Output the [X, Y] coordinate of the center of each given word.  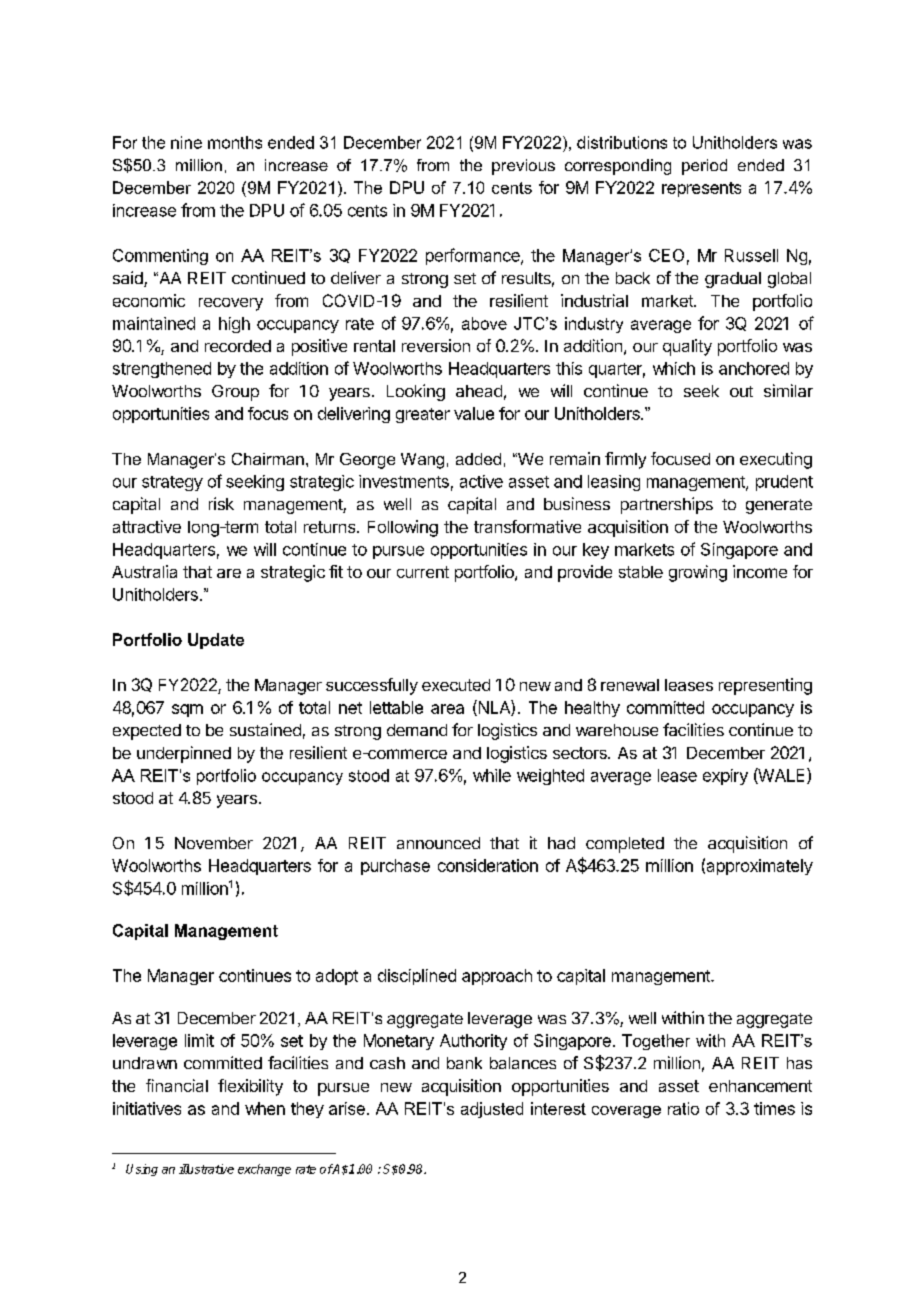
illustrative [206, 1169]
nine [186, 142]
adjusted [492, 1110]
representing [765, 686]
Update [216, 641]
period [704, 167]
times [774, 1108]
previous [523, 167]
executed [456, 685]
